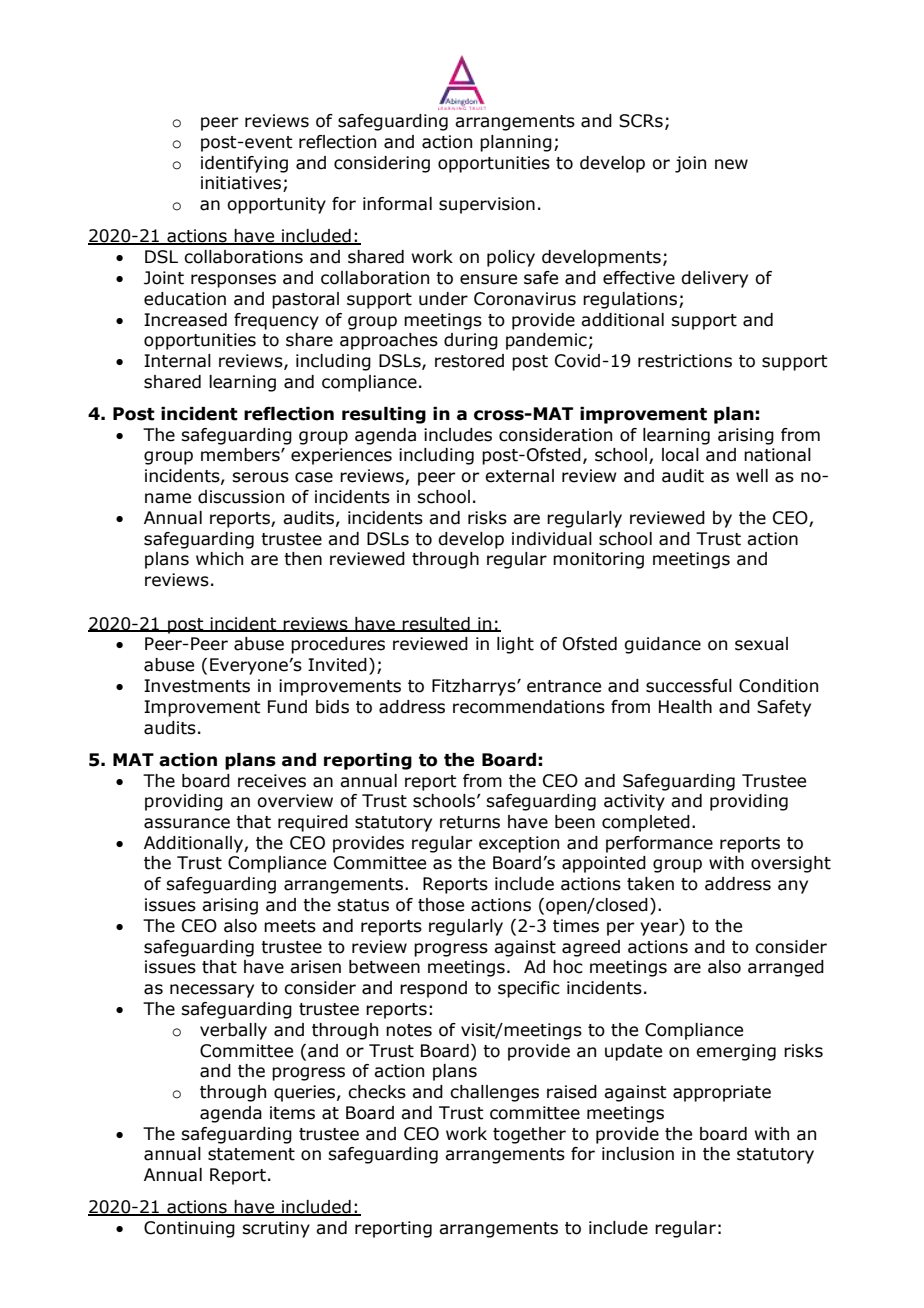 This screenshot has height=1308, width=924. What do you see at coordinates (680, 455) in the screenshot?
I see `local` at bounding box center [680, 455].
